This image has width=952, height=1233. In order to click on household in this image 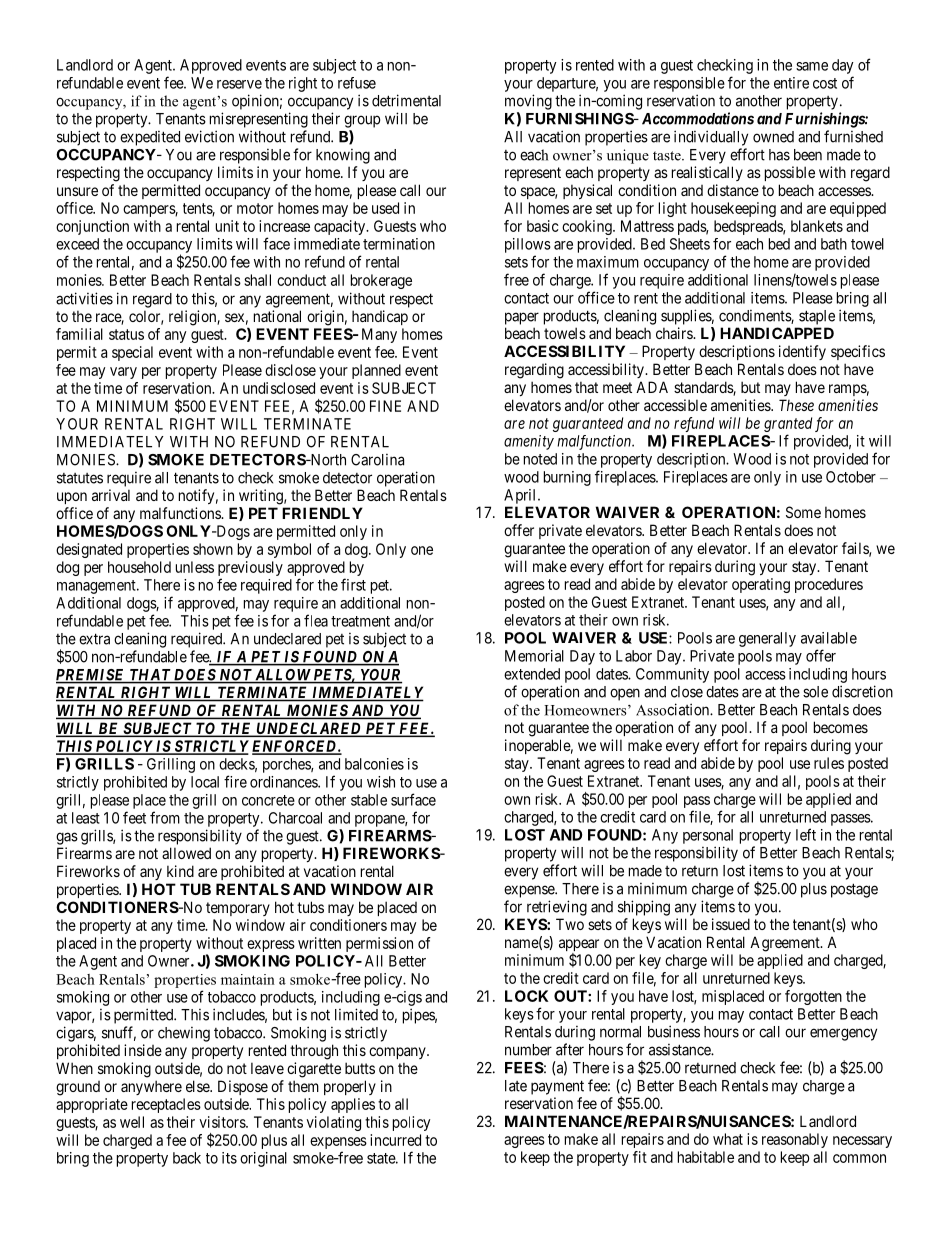, I will do `click(139, 567)`.
